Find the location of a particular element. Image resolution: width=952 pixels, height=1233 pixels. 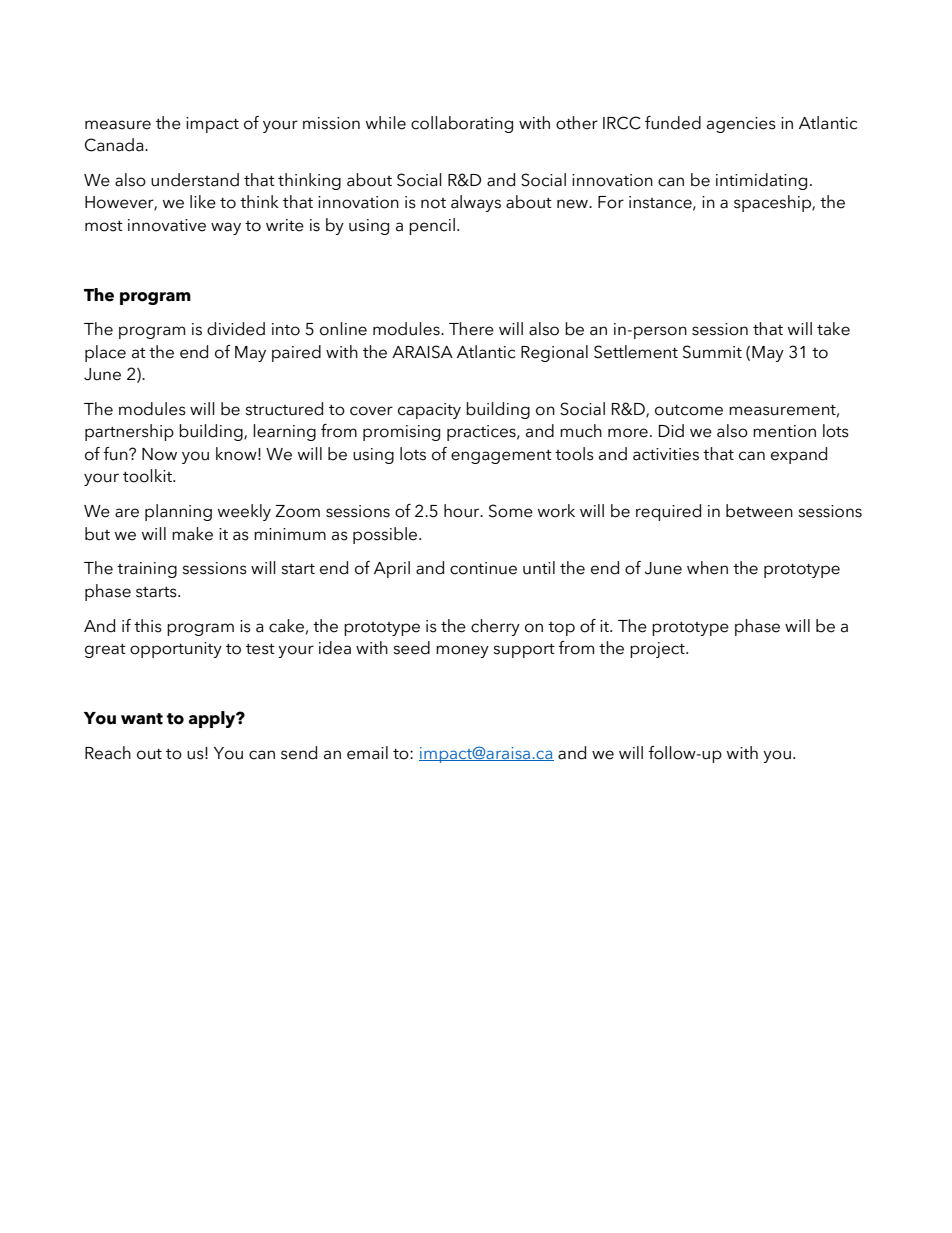

Summit is located at coordinates (712, 352).
